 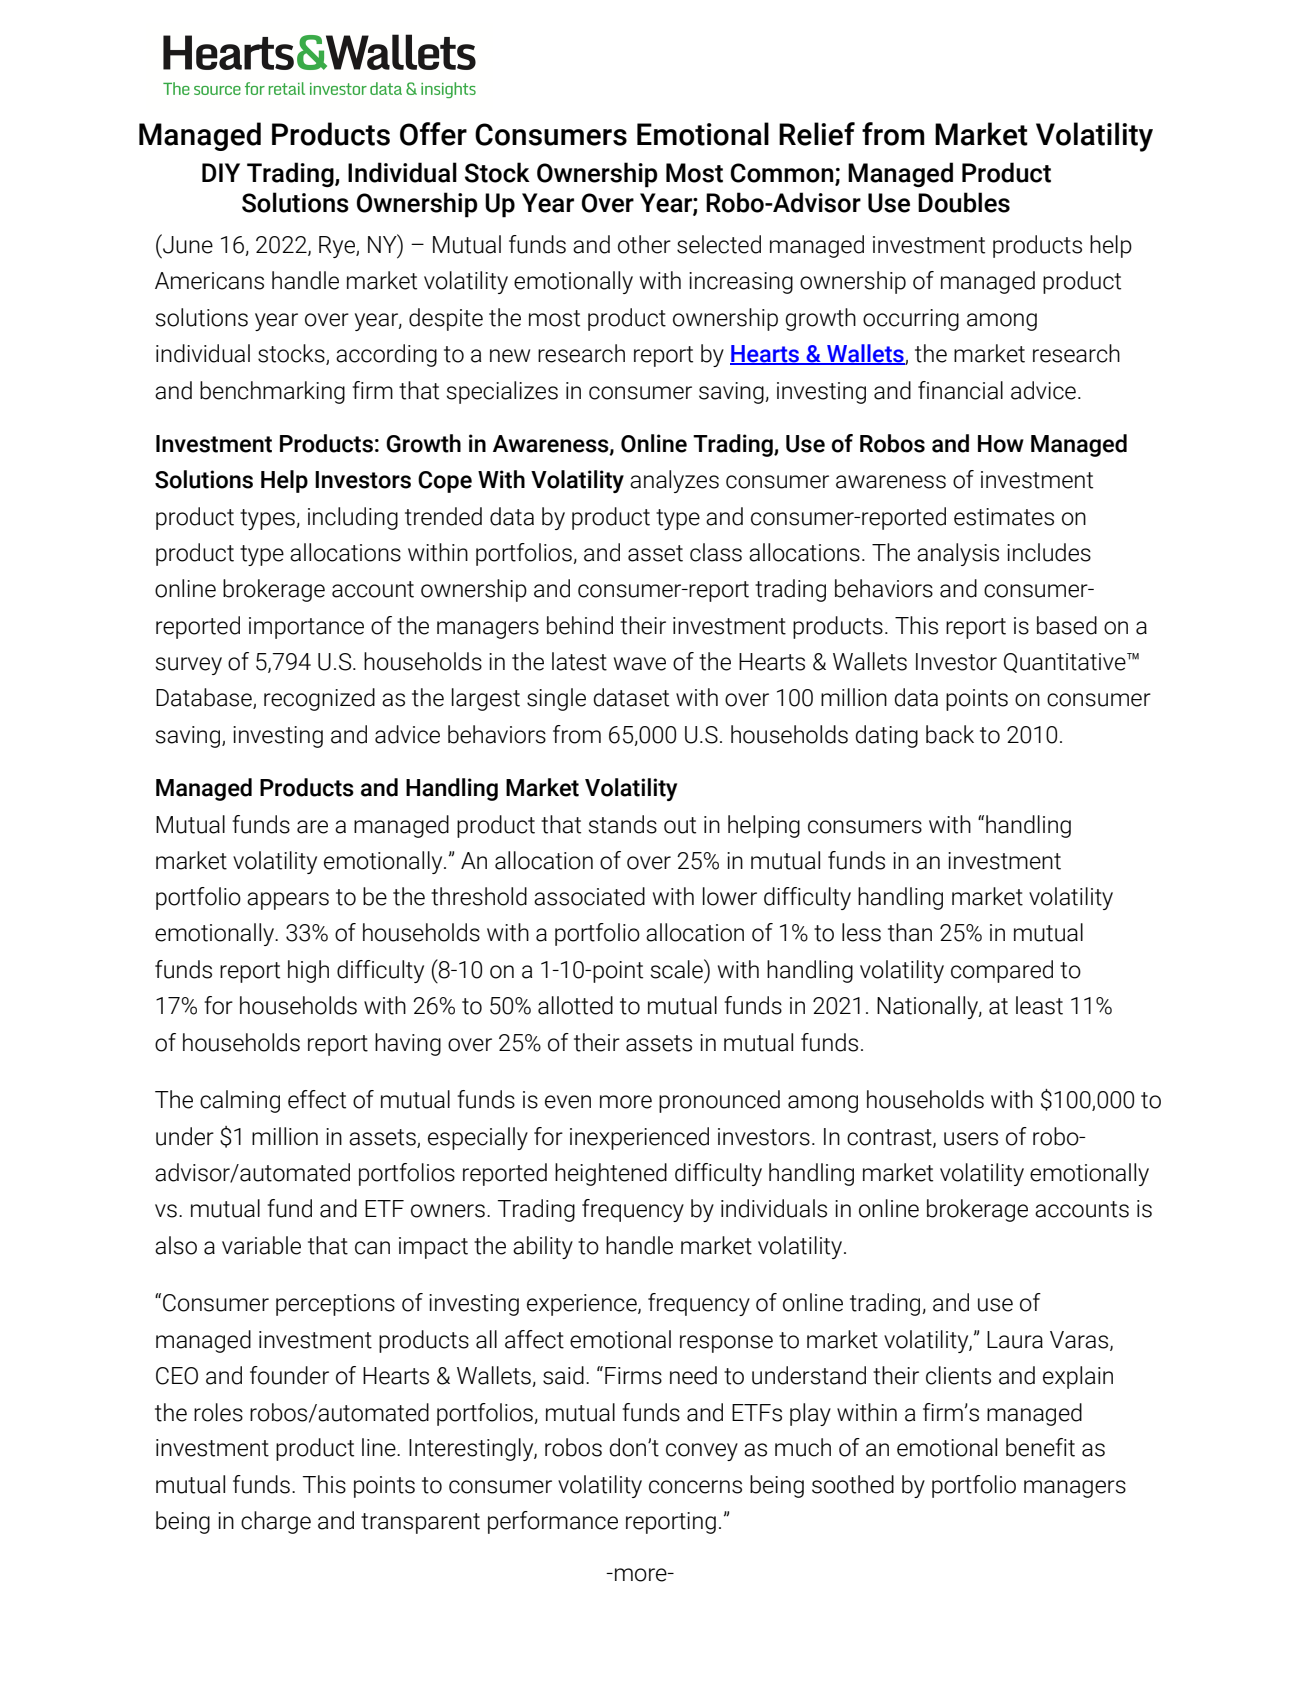 What do you see at coordinates (575, 1005) in the image?
I see `allotted` at bounding box center [575, 1005].
